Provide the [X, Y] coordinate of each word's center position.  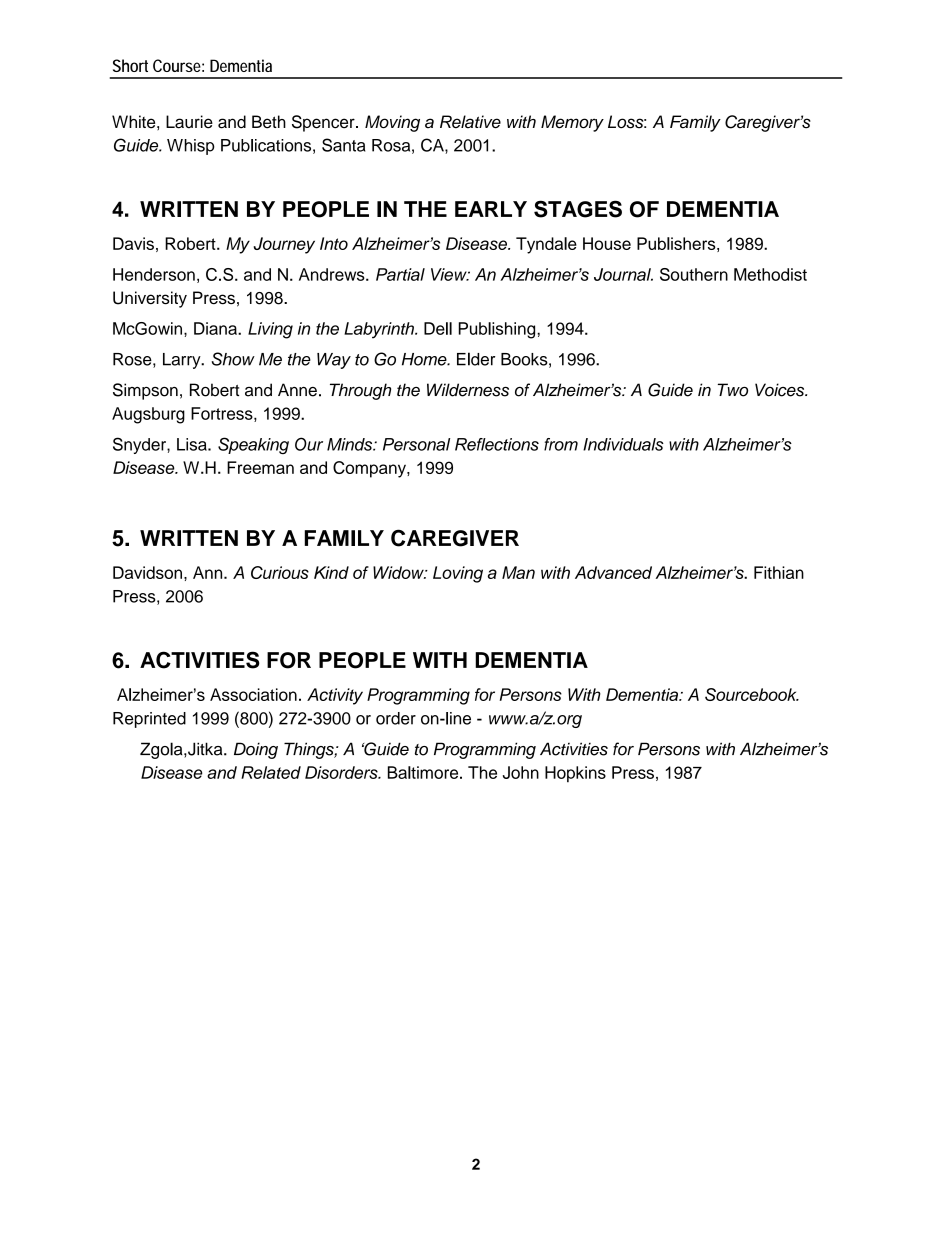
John [521, 772]
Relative [470, 122]
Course [177, 65]
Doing [256, 750]
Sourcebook [752, 694]
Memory [572, 123]
